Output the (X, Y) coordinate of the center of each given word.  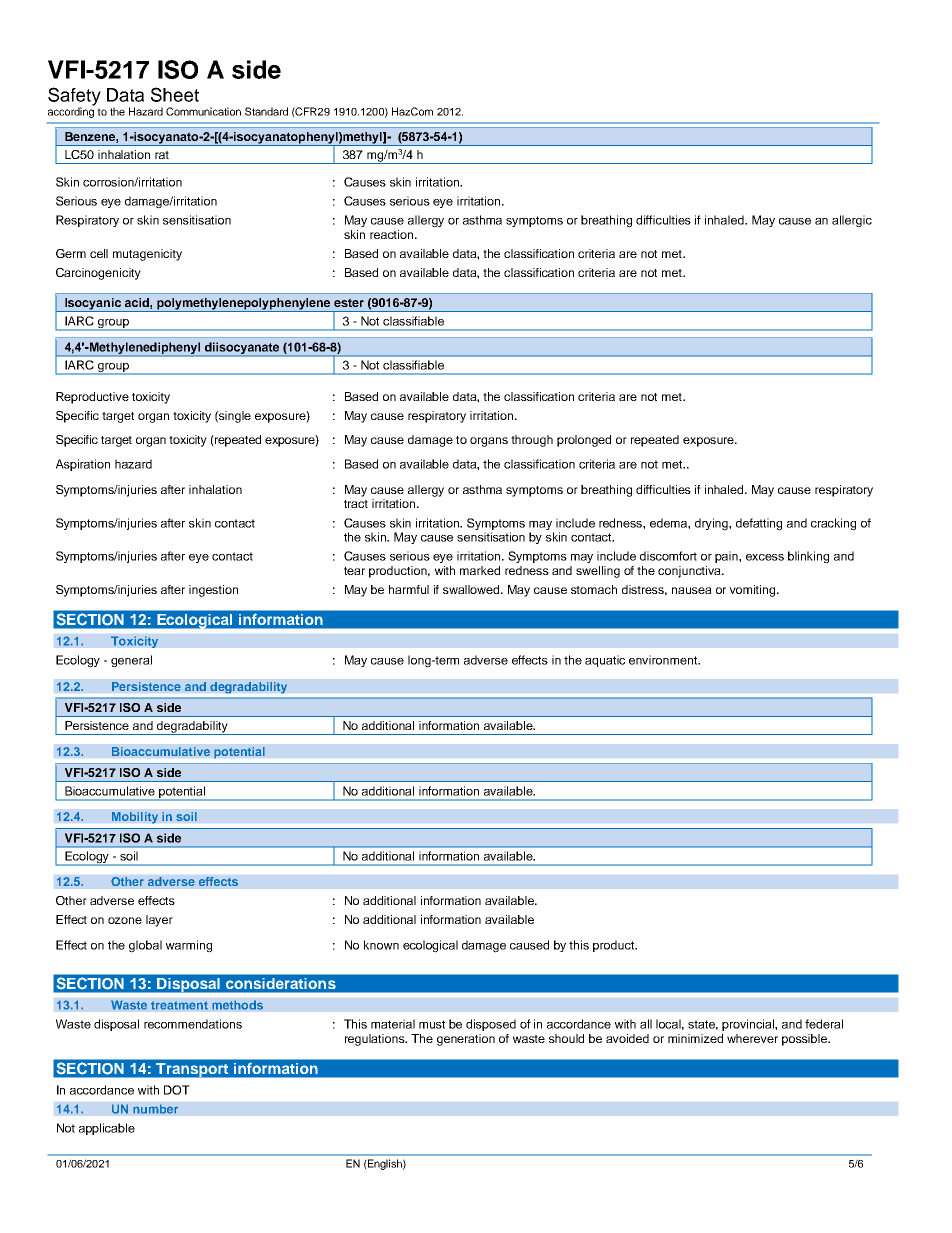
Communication (203, 111)
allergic (852, 221)
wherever (752, 1038)
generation (466, 1040)
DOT (177, 1090)
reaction (393, 234)
